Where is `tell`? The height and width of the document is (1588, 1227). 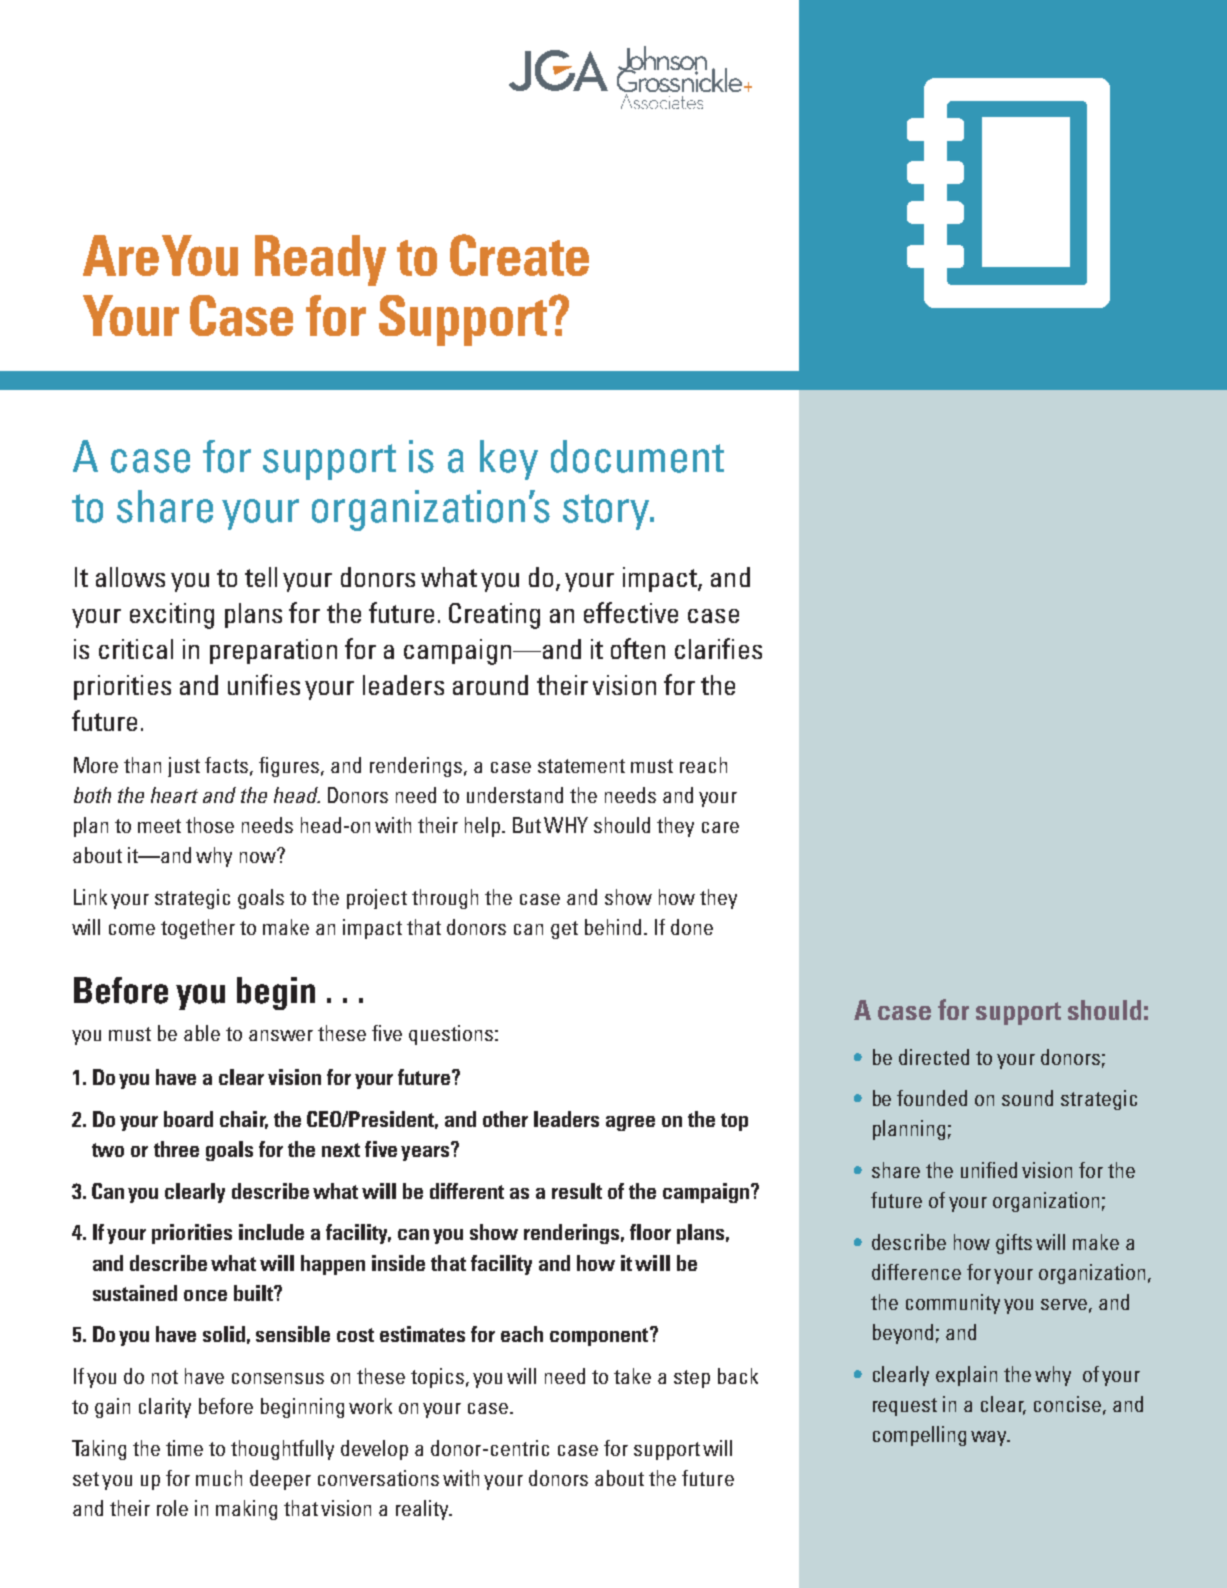
tell is located at coordinates (261, 577).
